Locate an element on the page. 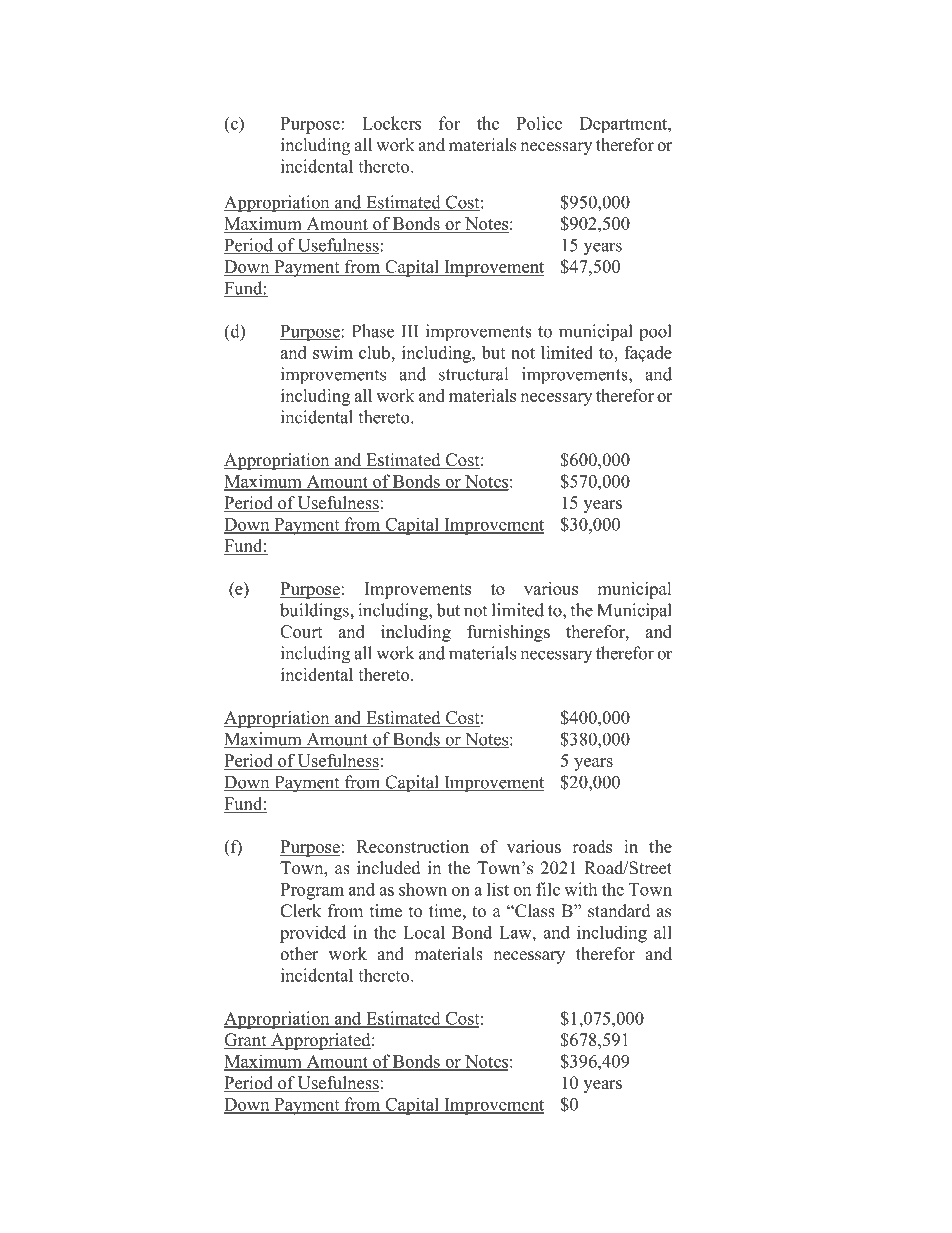 The image size is (952, 1233). with is located at coordinates (580, 889).
